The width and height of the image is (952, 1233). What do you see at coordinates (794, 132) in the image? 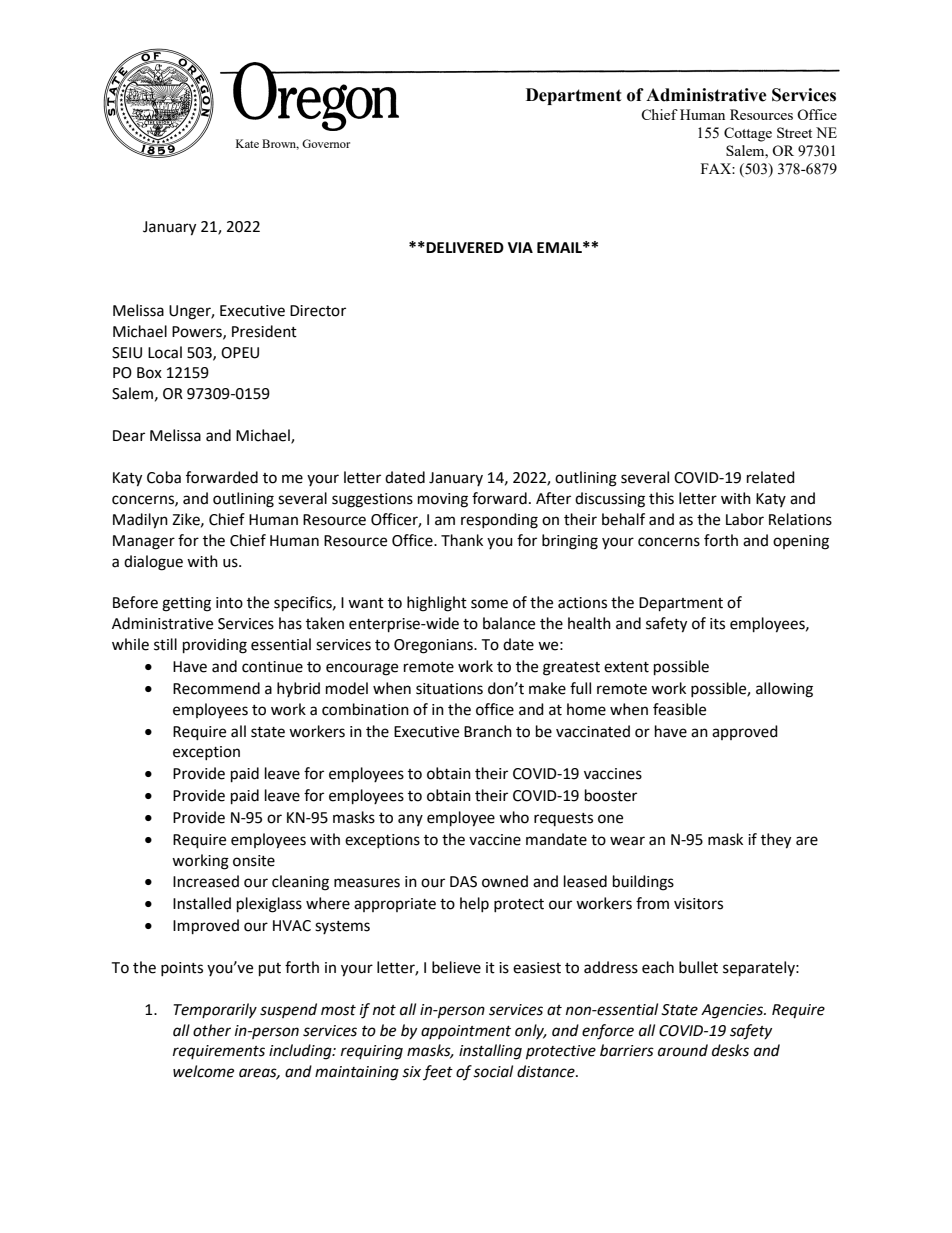
I see `Street` at bounding box center [794, 132].
